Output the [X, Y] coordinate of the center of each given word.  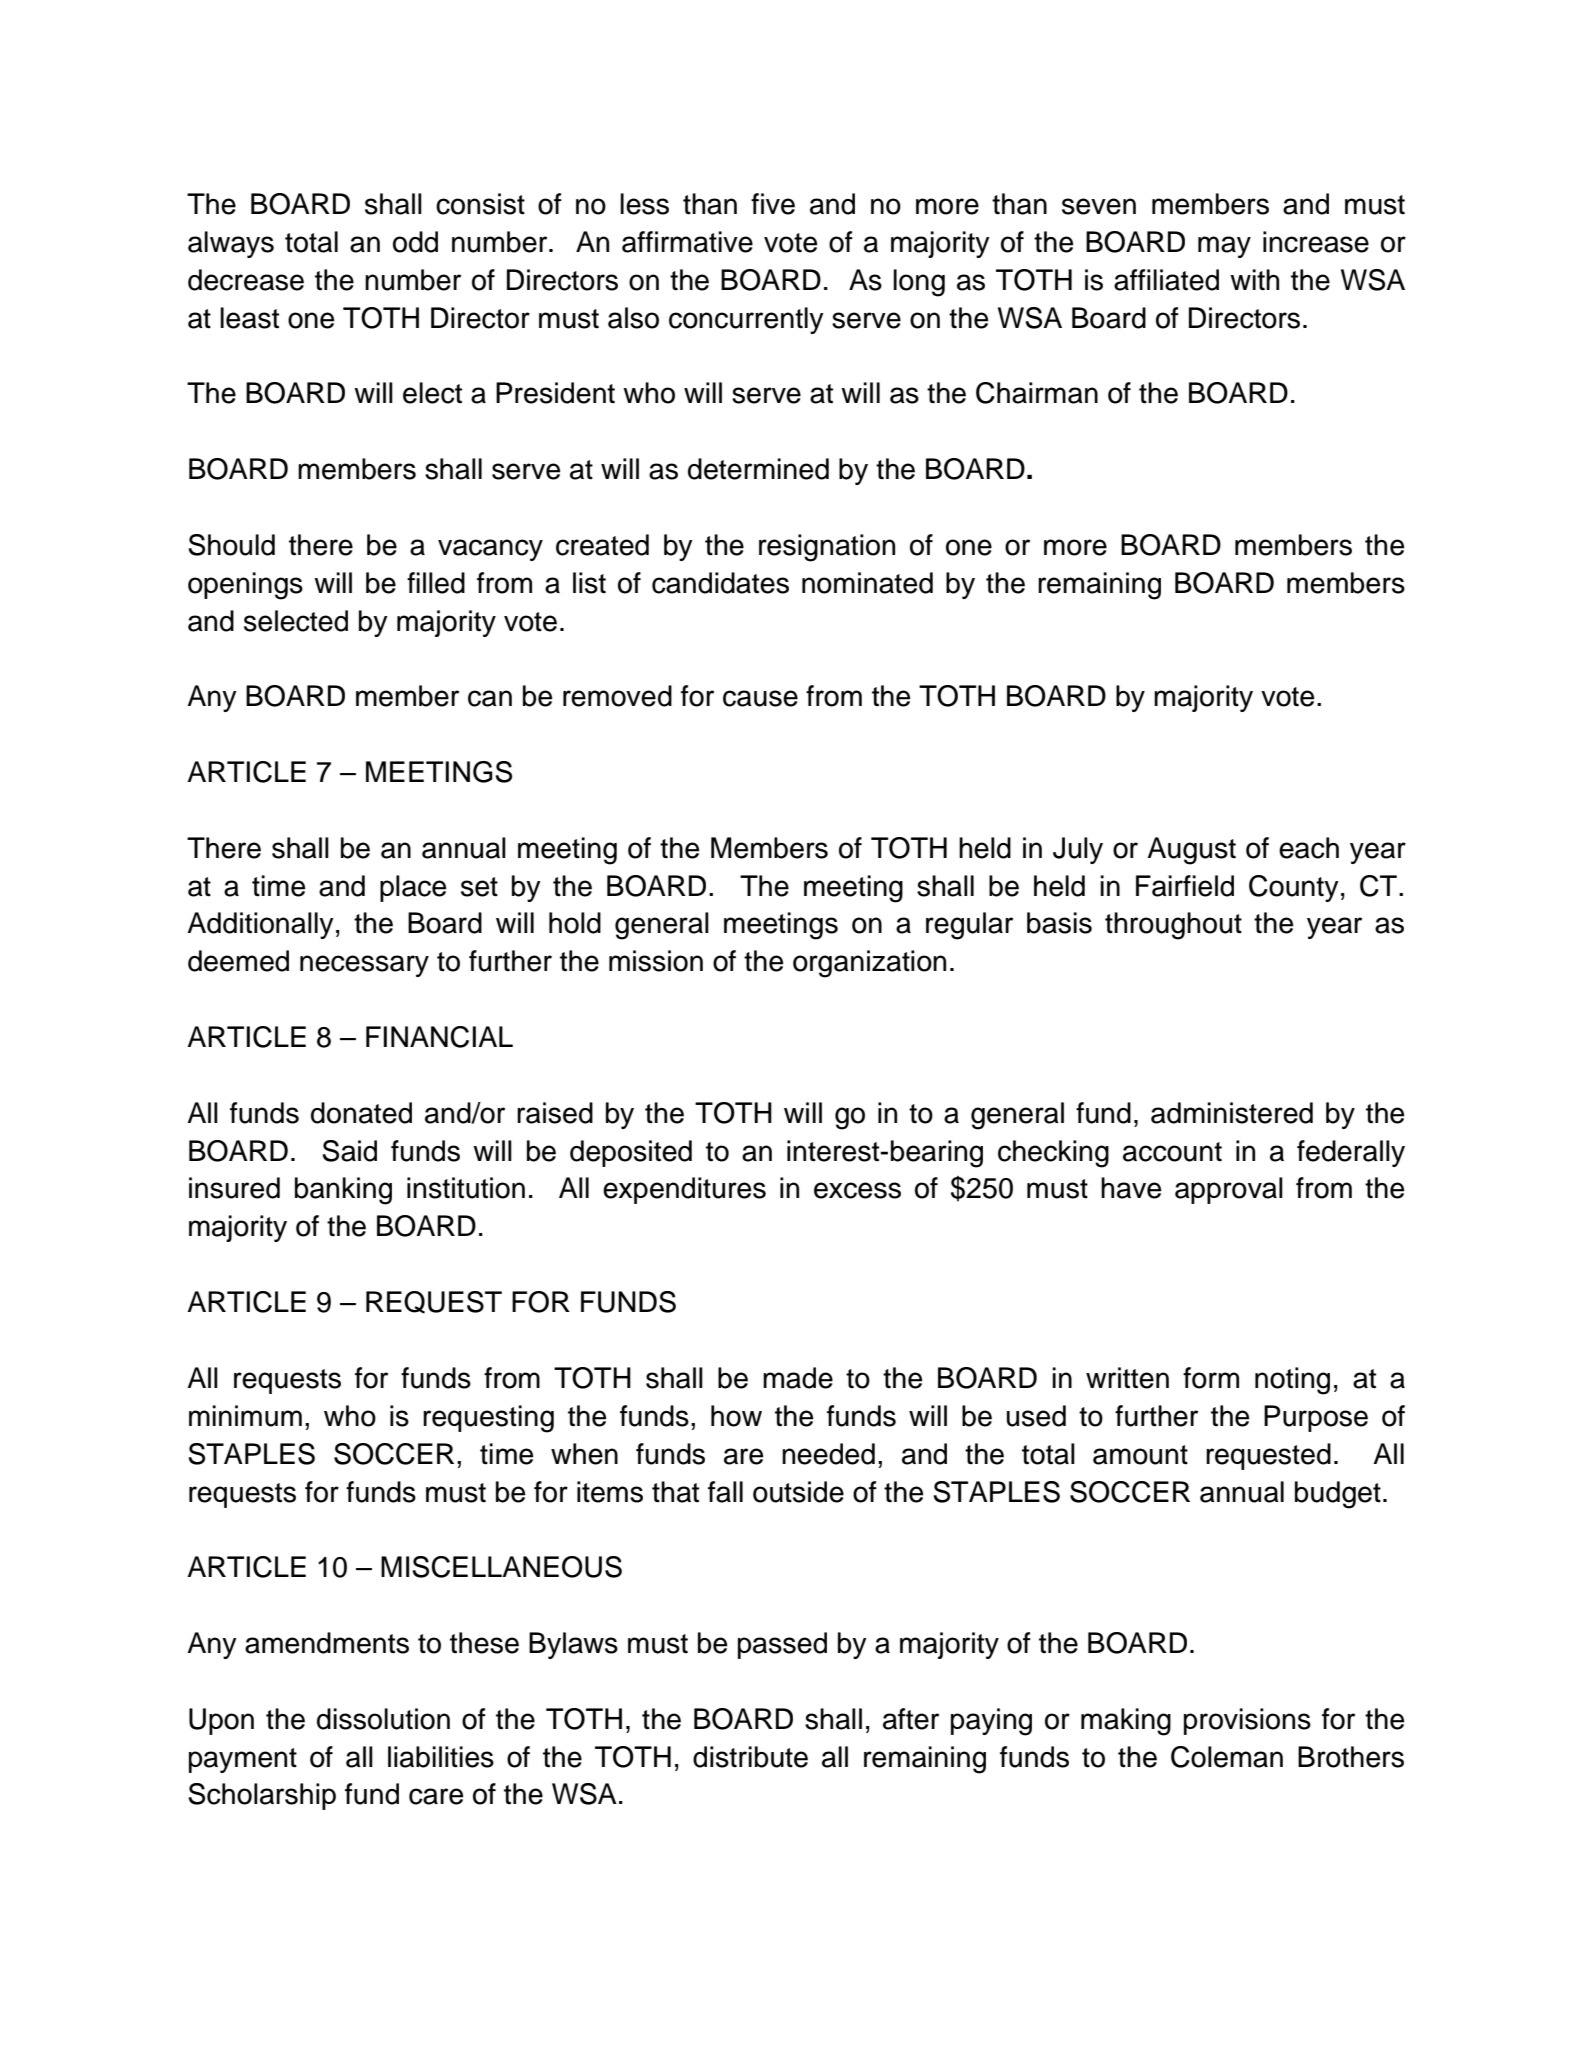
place [413, 888]
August [1191, 851]
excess [857, 1190]
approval [1229, 1190]
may [1224, 247]
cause [760, 698]
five [773, 204]
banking [343, 1191]
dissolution [383, 1719]
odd [415, 242]
